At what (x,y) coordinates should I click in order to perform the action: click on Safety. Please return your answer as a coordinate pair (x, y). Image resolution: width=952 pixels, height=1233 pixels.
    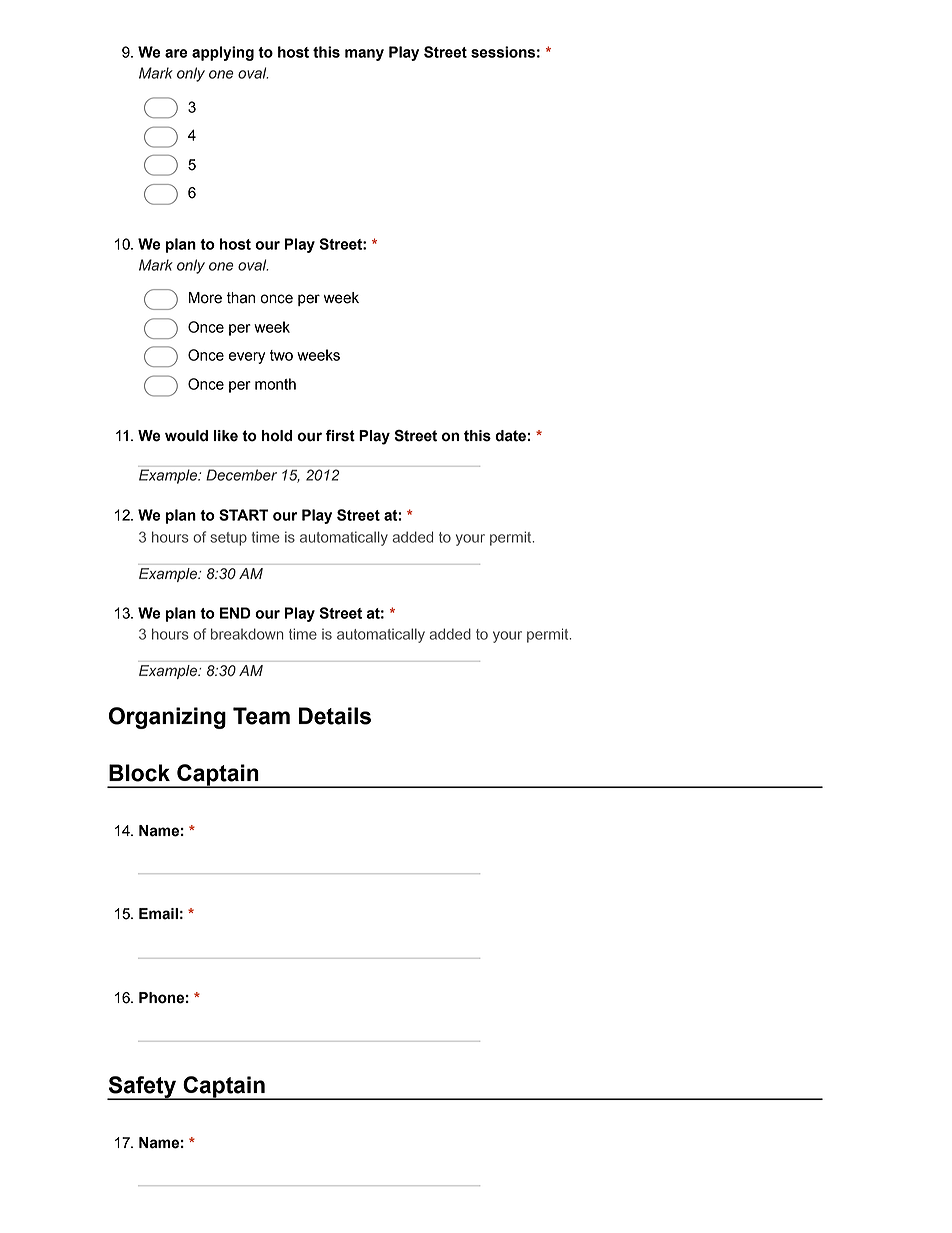
    Looking at the image, I should click on (142, 1088).
